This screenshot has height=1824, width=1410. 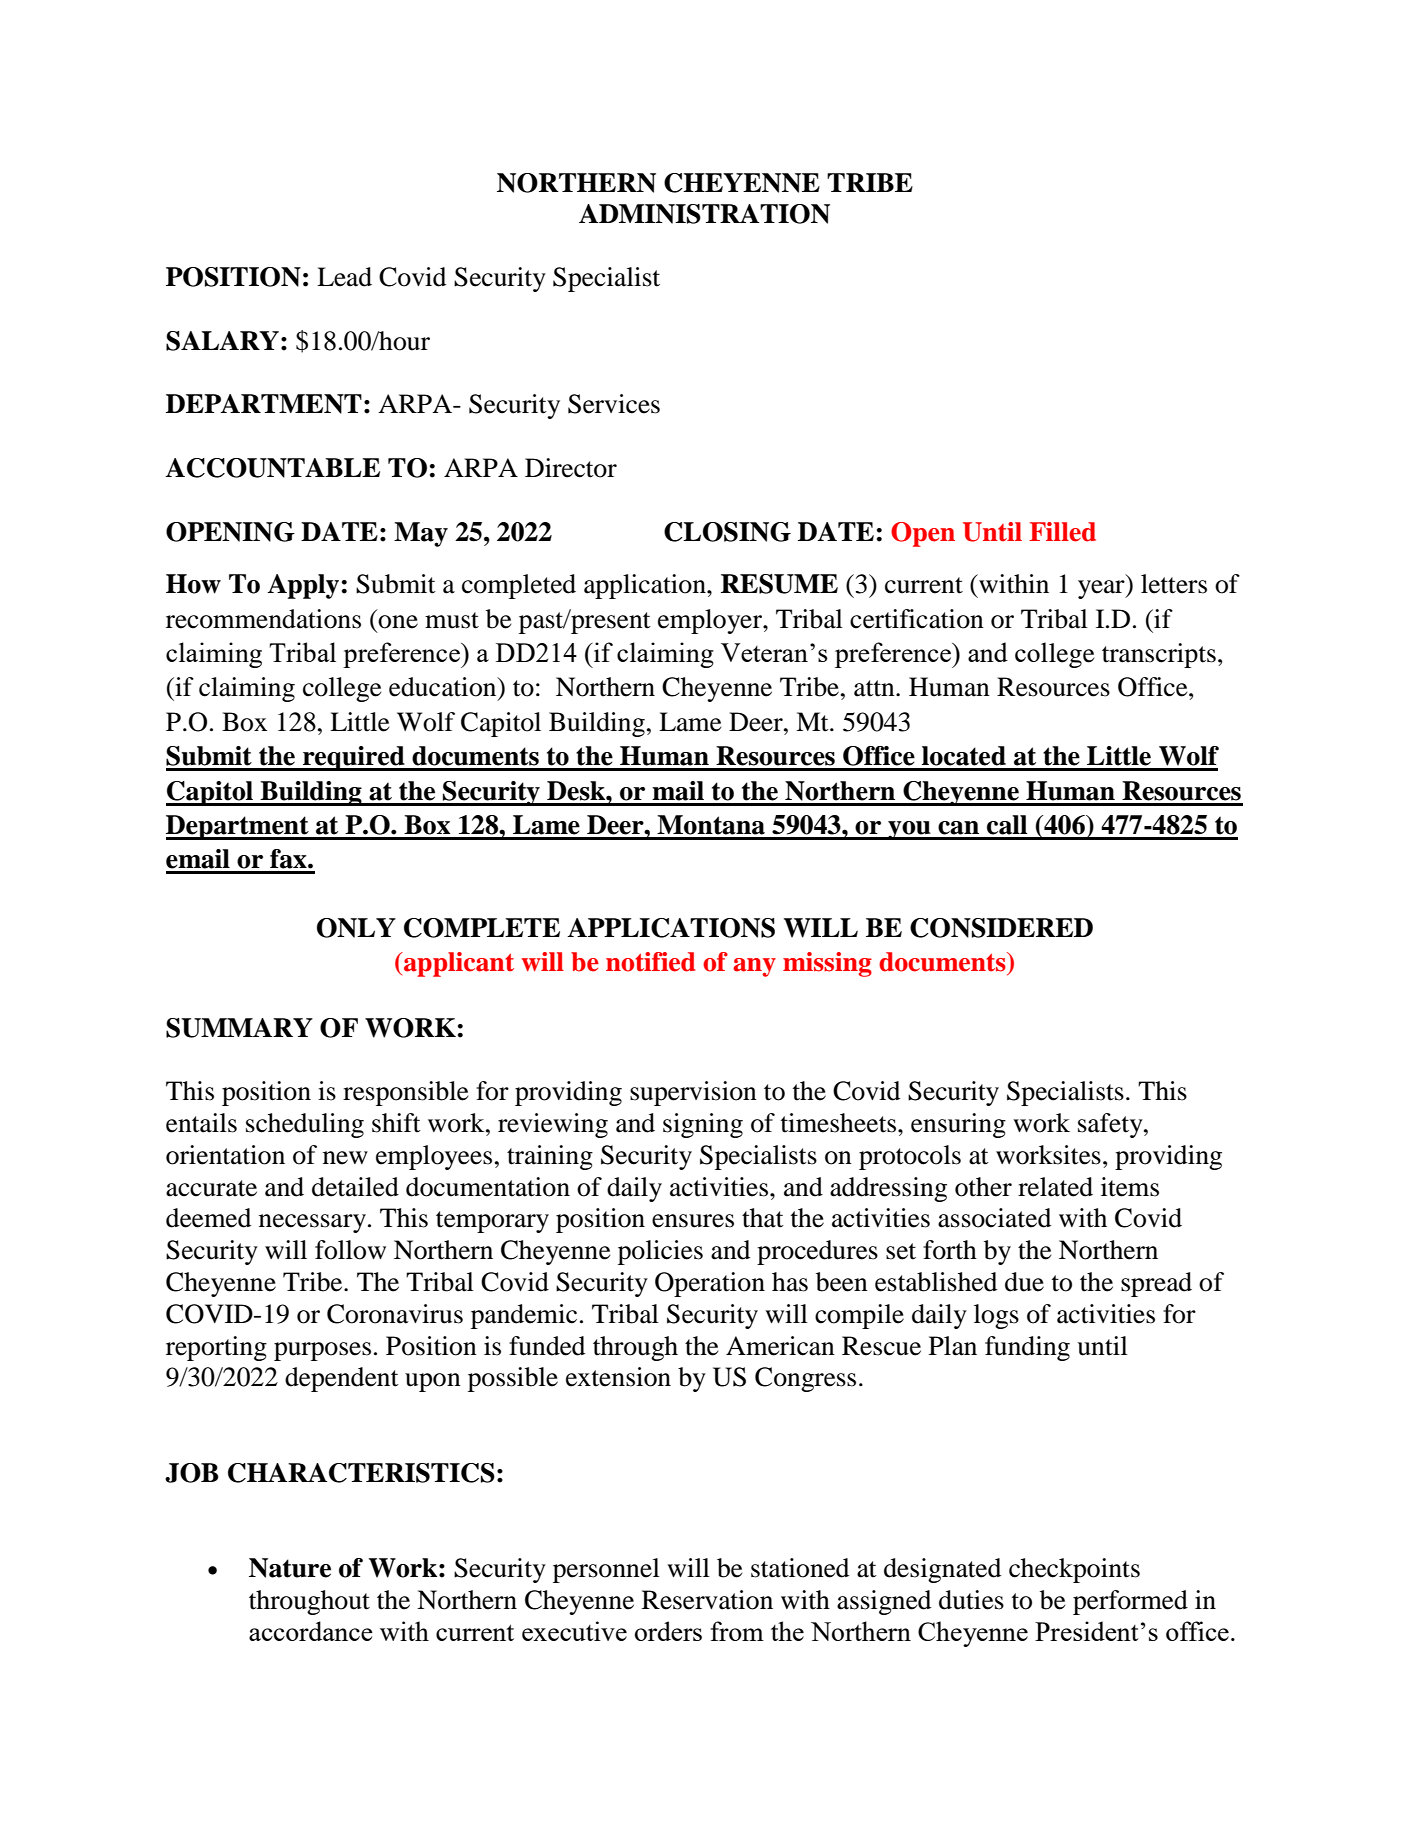 What do you see at coordinates (707, 1600) in the screenshot?
I see `Reservation` at bounding box center [707, 1600].
